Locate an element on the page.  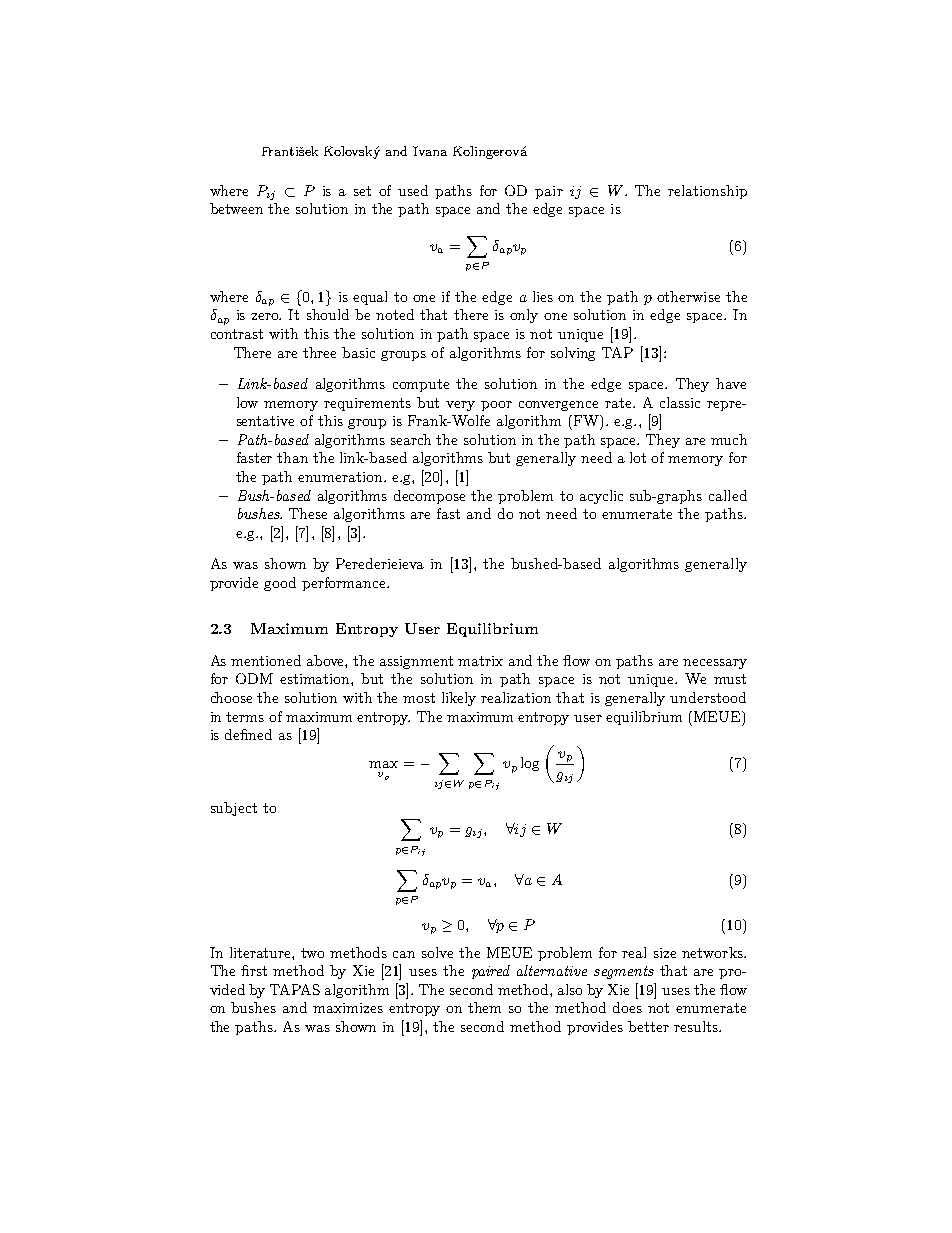
necessary is located at coordinates (715, 664).
